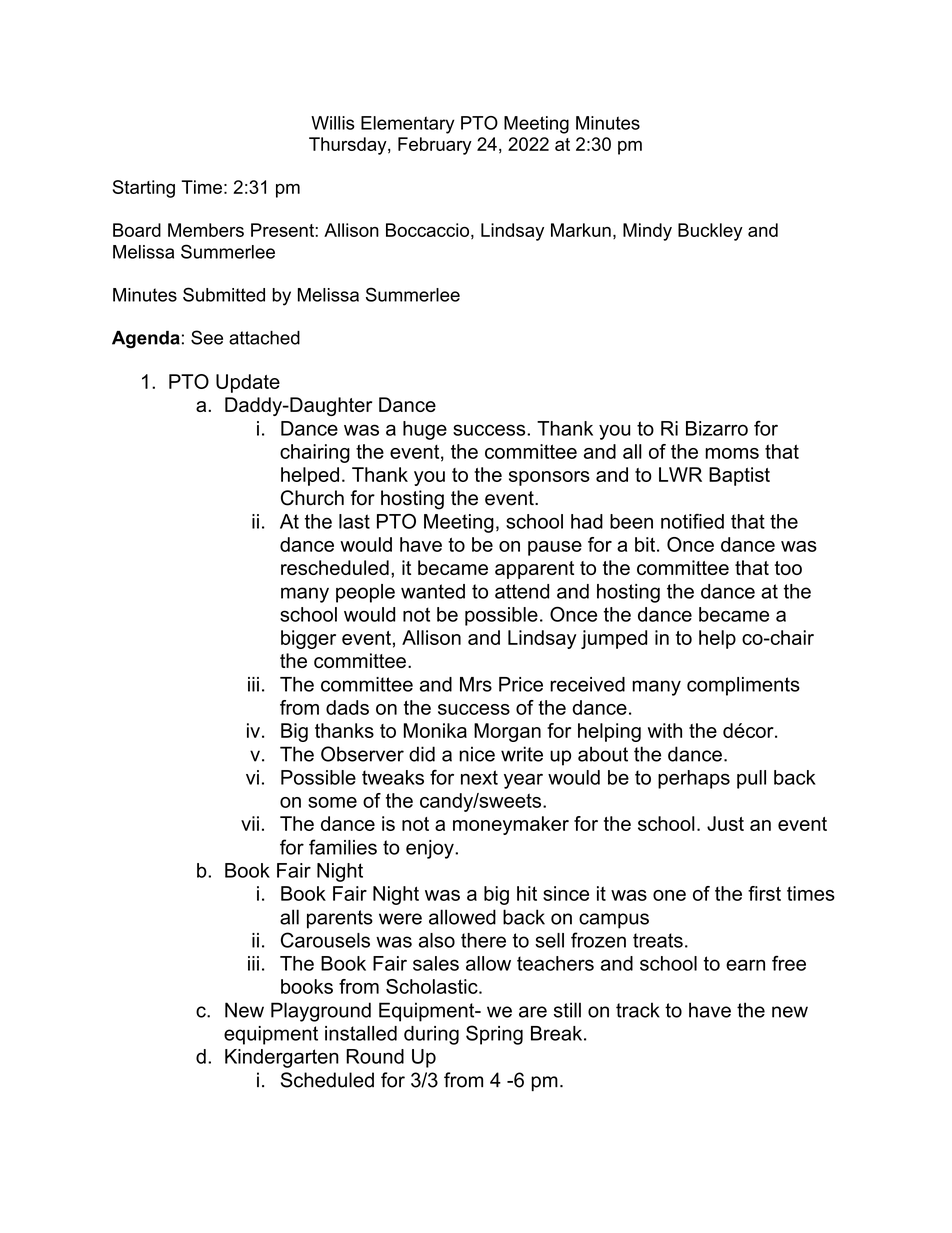  I want to click on Starting, so click(144, 189).
